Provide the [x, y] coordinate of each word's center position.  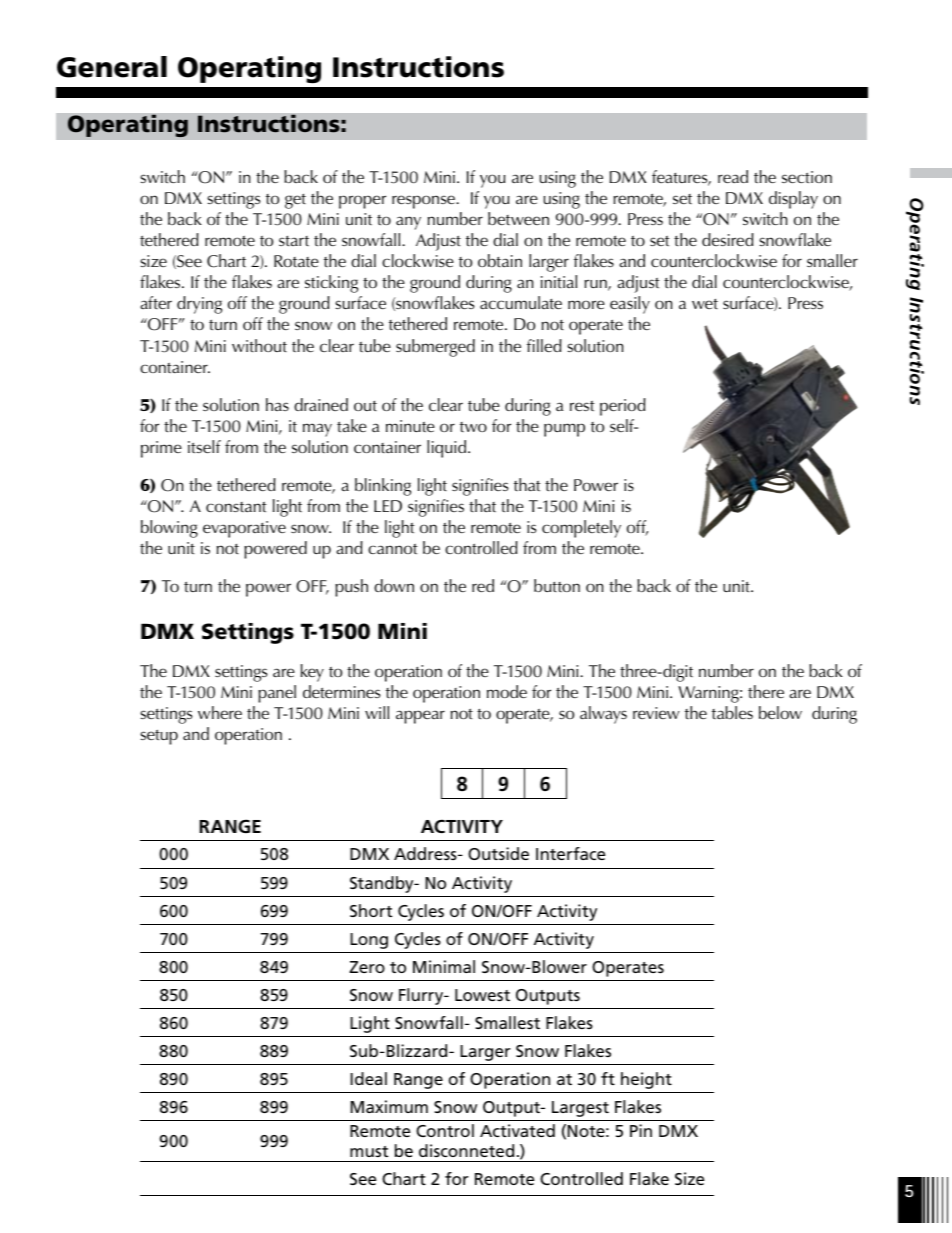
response [425, 202]
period [623, 407]
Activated [517, 1130]
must [369, 1151]
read [733, 176]
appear [420, 717]
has [277, 404]
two [473, 427]
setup [159, 737]
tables [732, 712]
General [112, 67]
